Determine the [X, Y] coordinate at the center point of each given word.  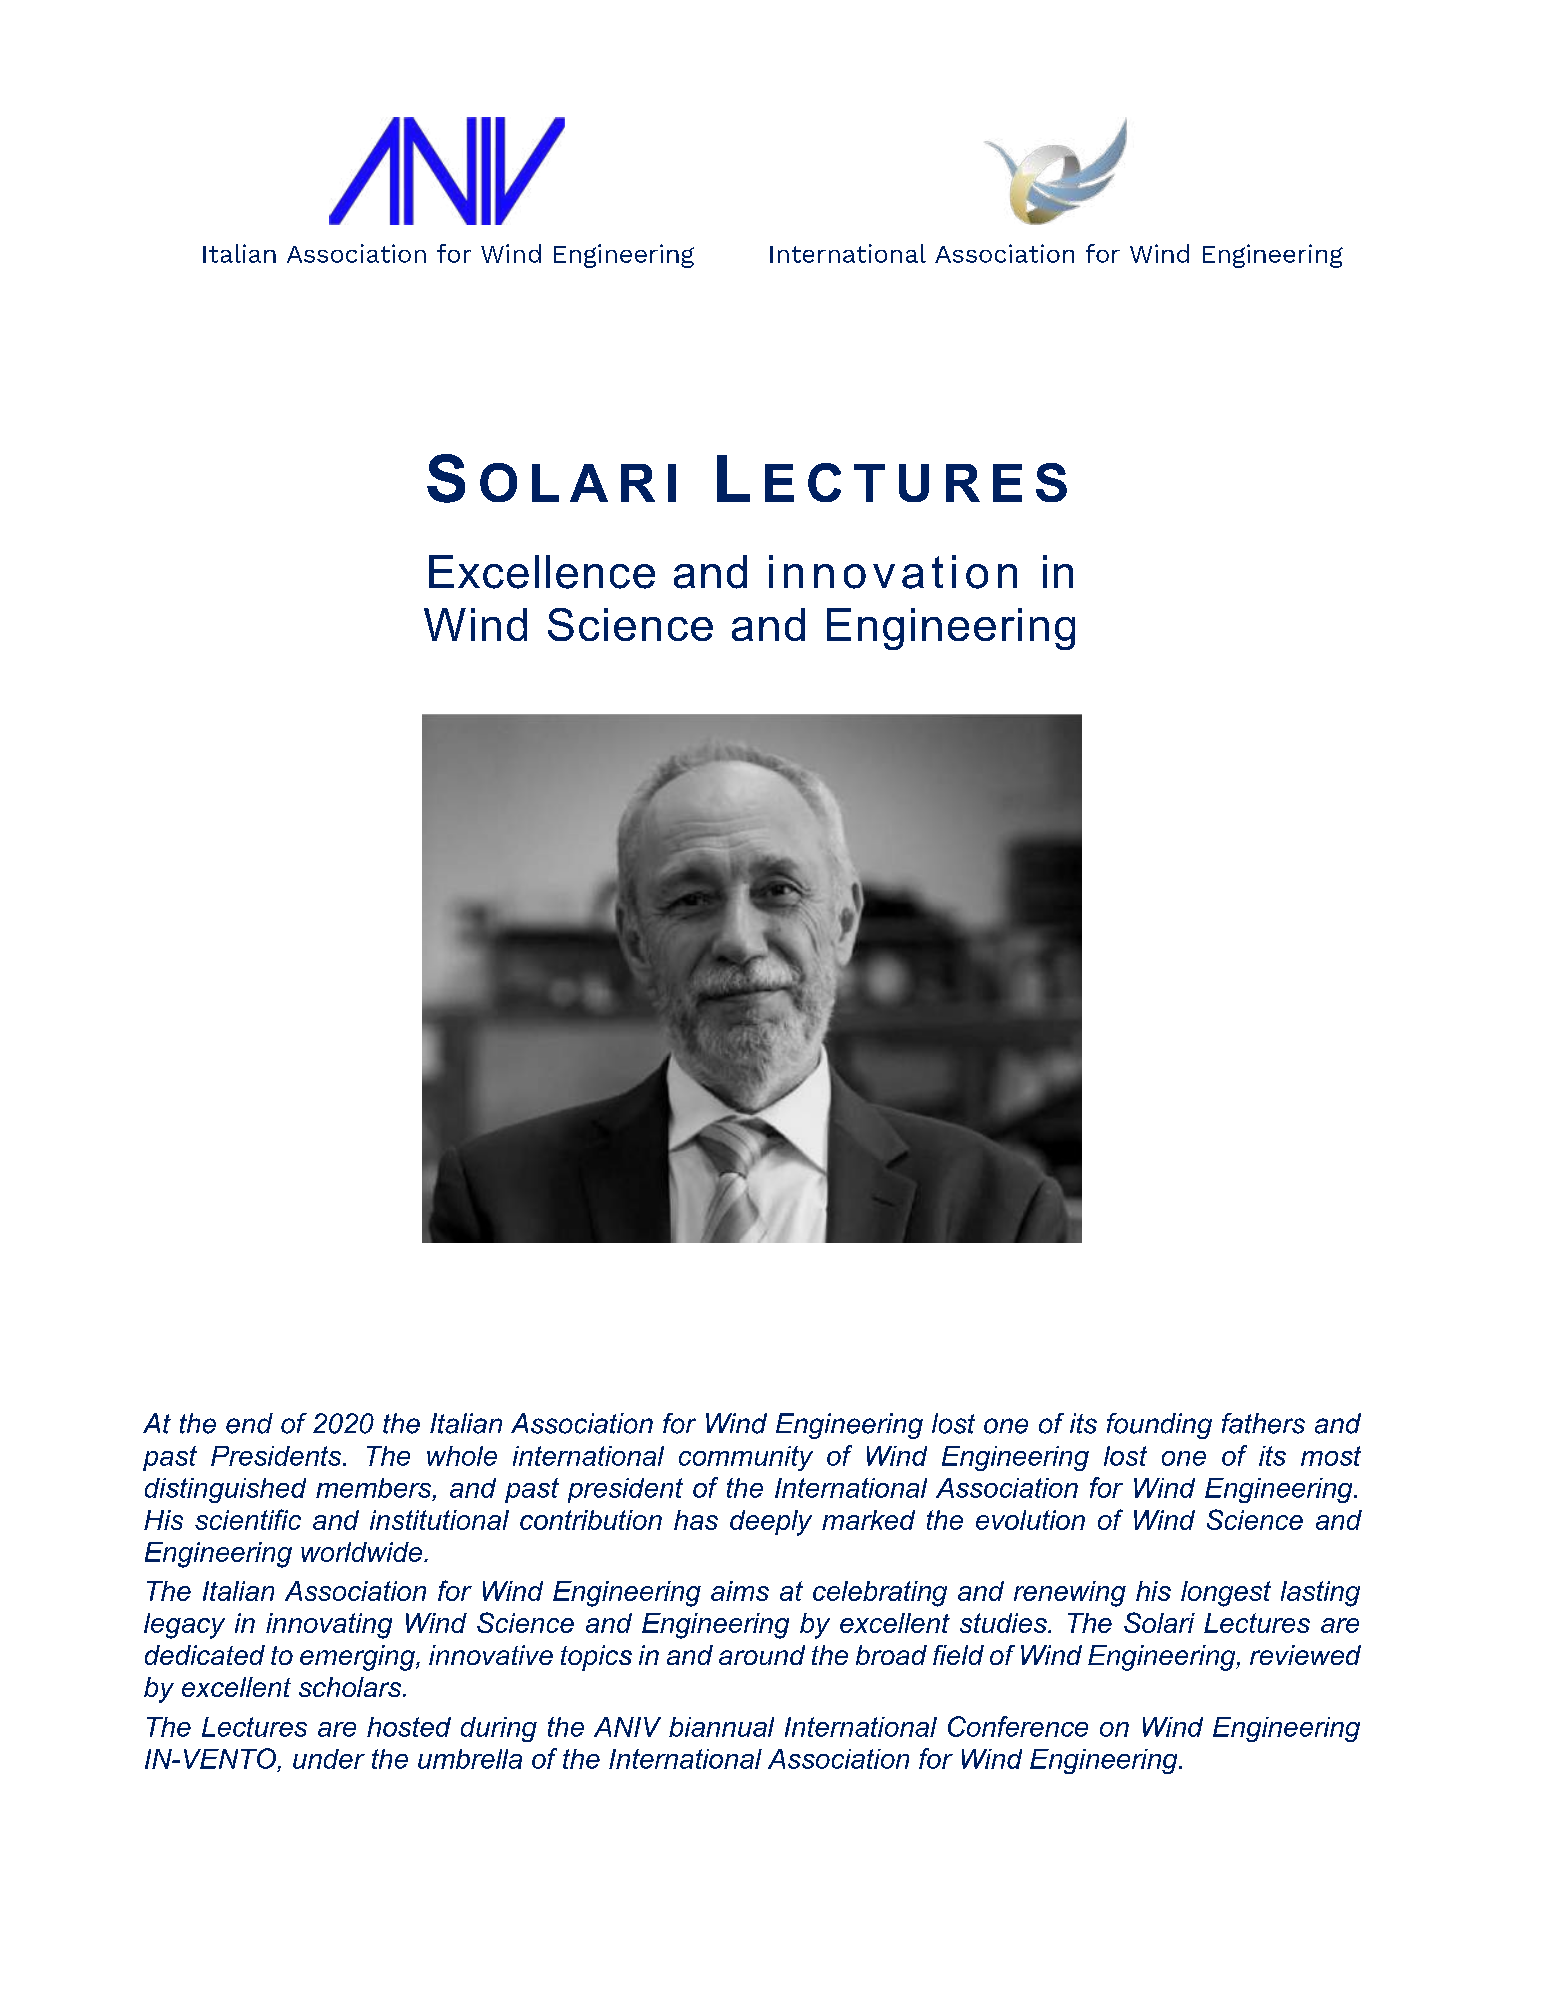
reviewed [1305, 1655]
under [329, 1759]
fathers [1263, 1423]
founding [1159, 1426]
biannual [721, 1727]
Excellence [542, 572]
